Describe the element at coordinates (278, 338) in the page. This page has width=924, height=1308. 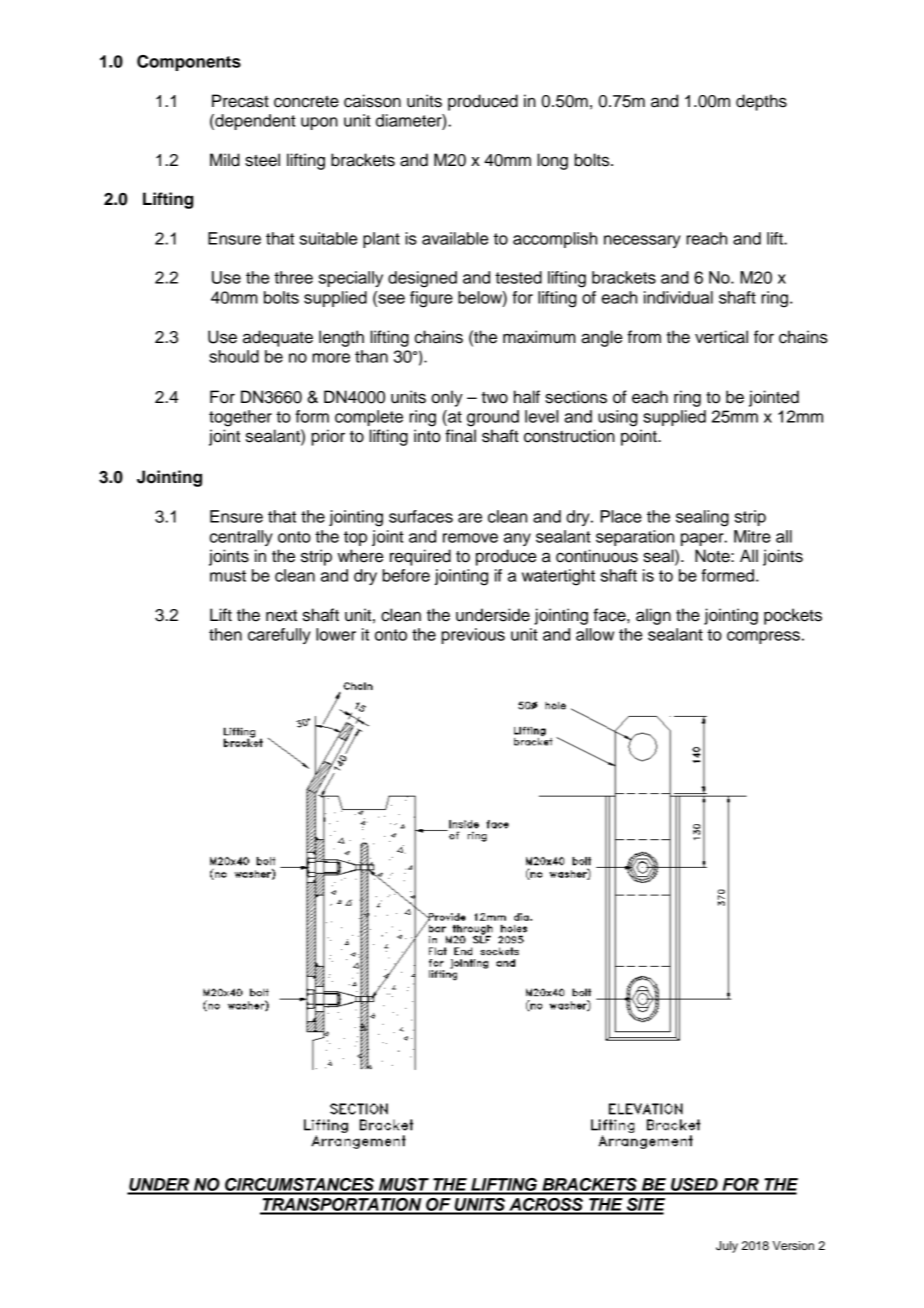
I see `adequate` at that location.
